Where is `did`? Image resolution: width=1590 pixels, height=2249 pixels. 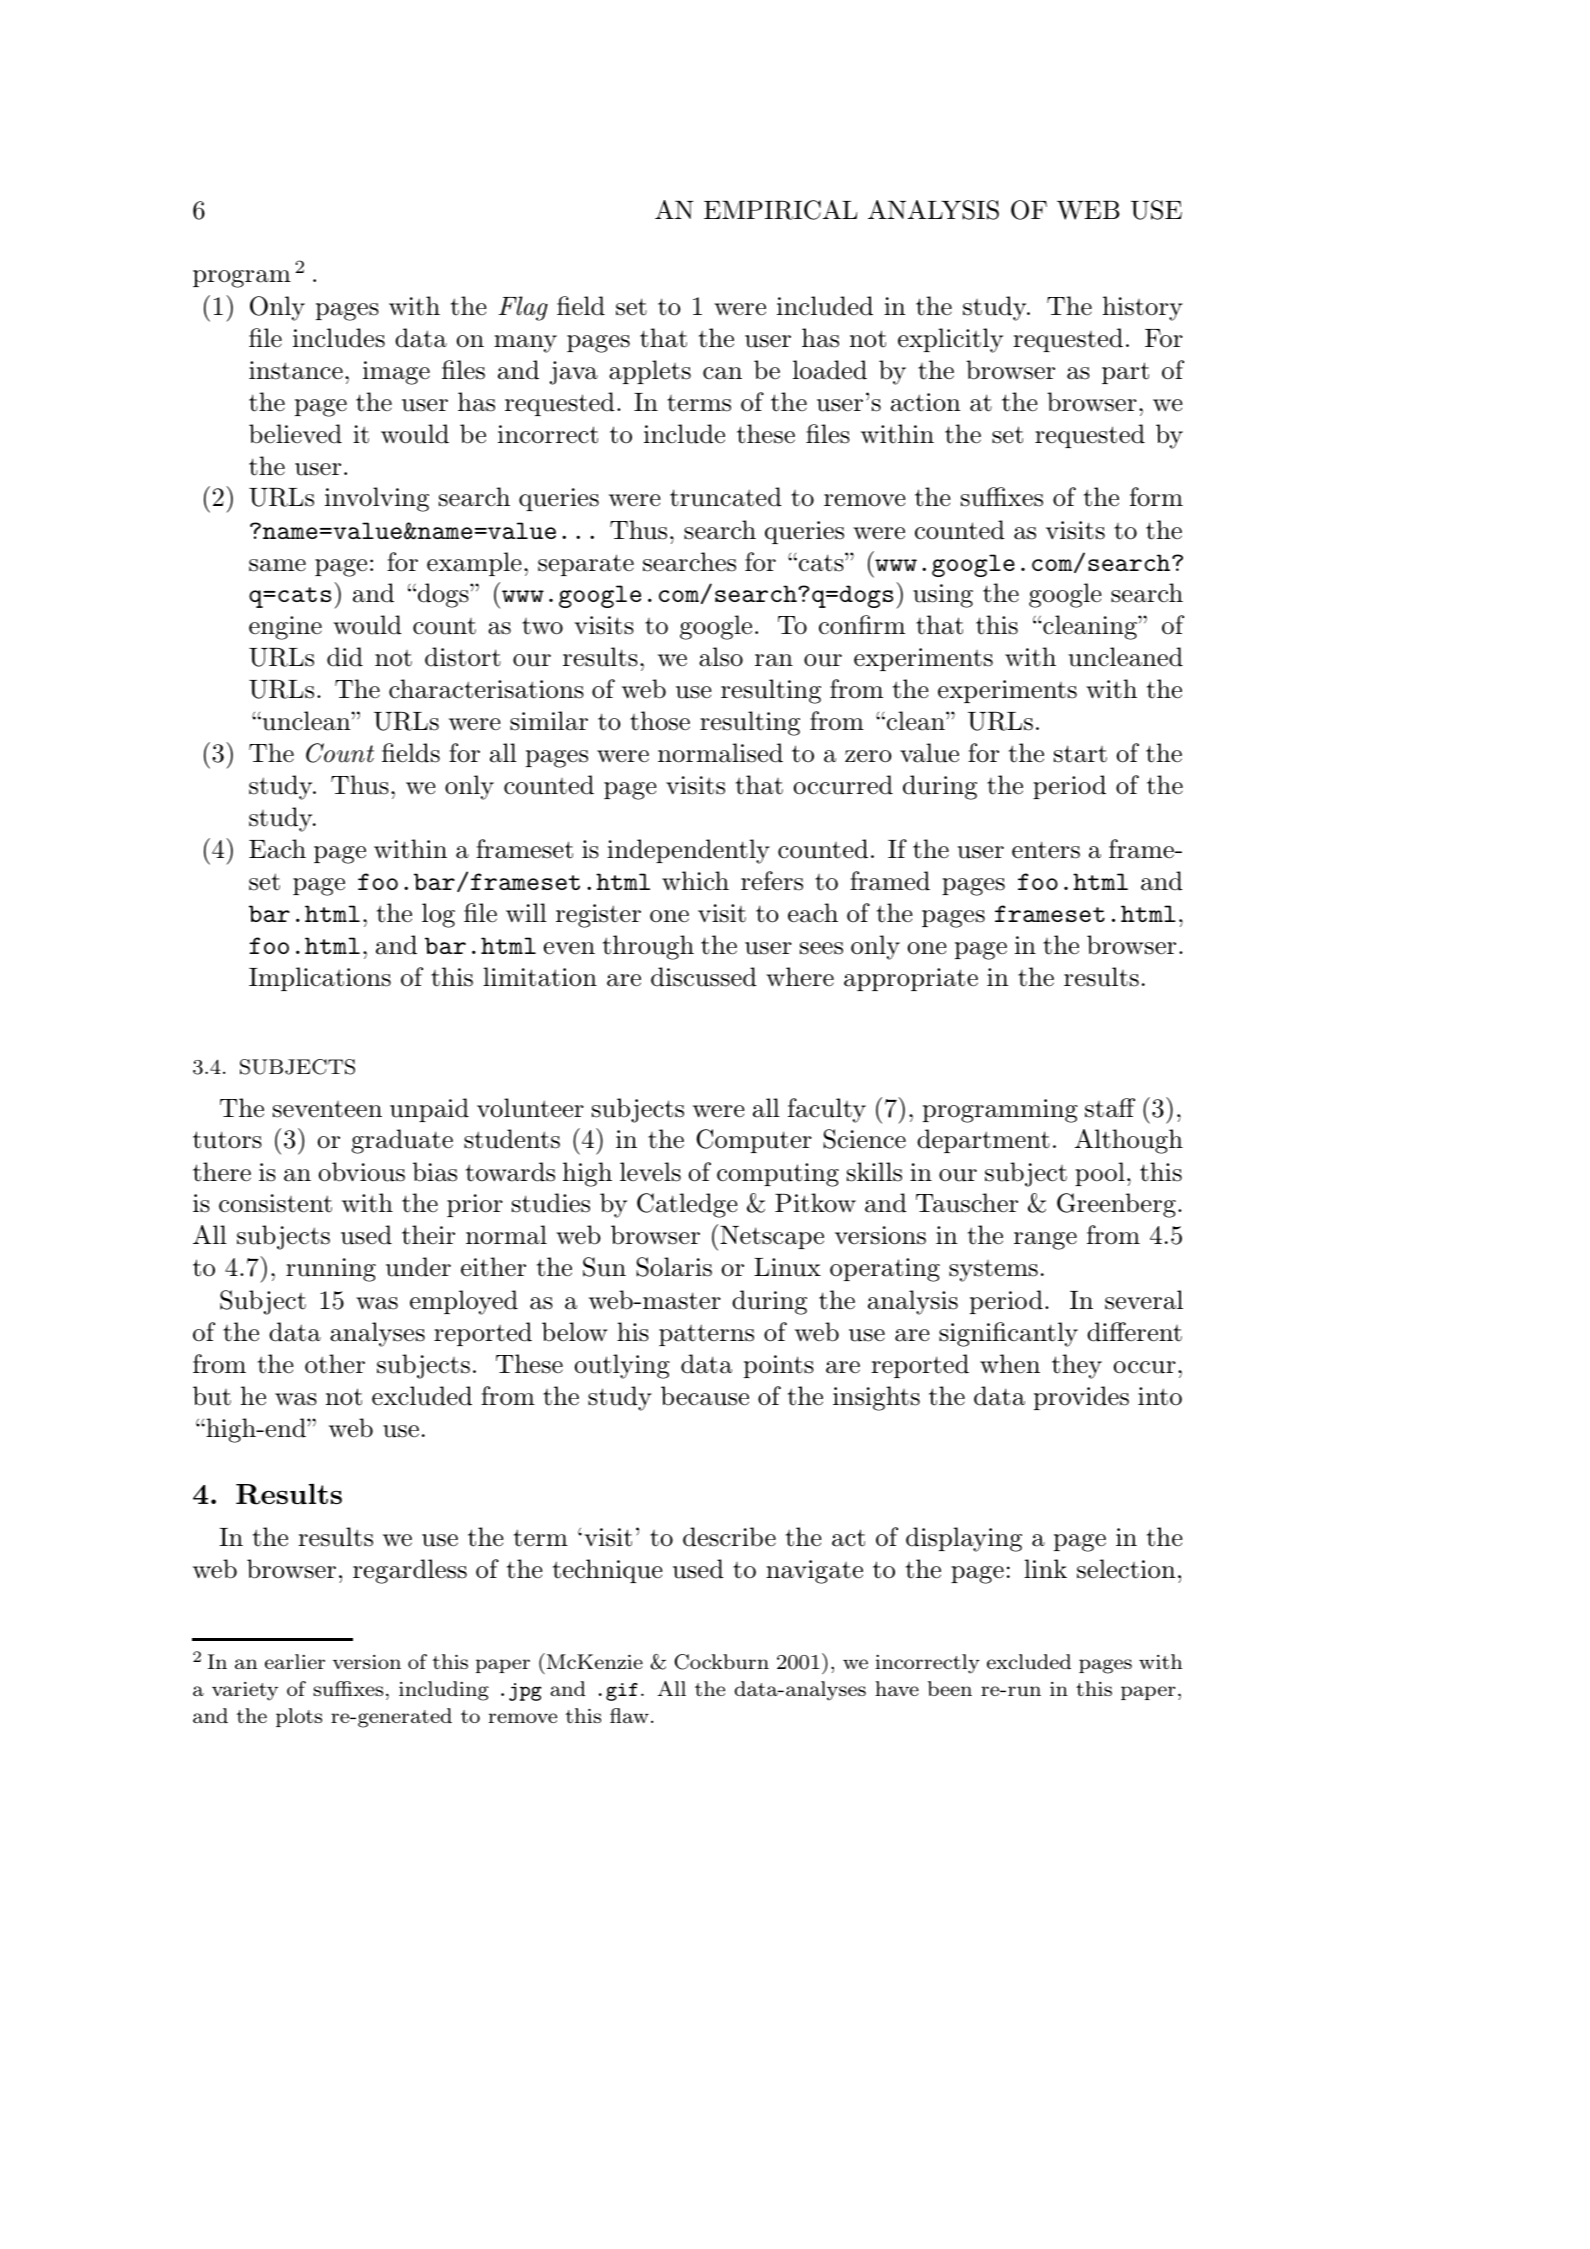 did is located at coordinates (345, 657).
